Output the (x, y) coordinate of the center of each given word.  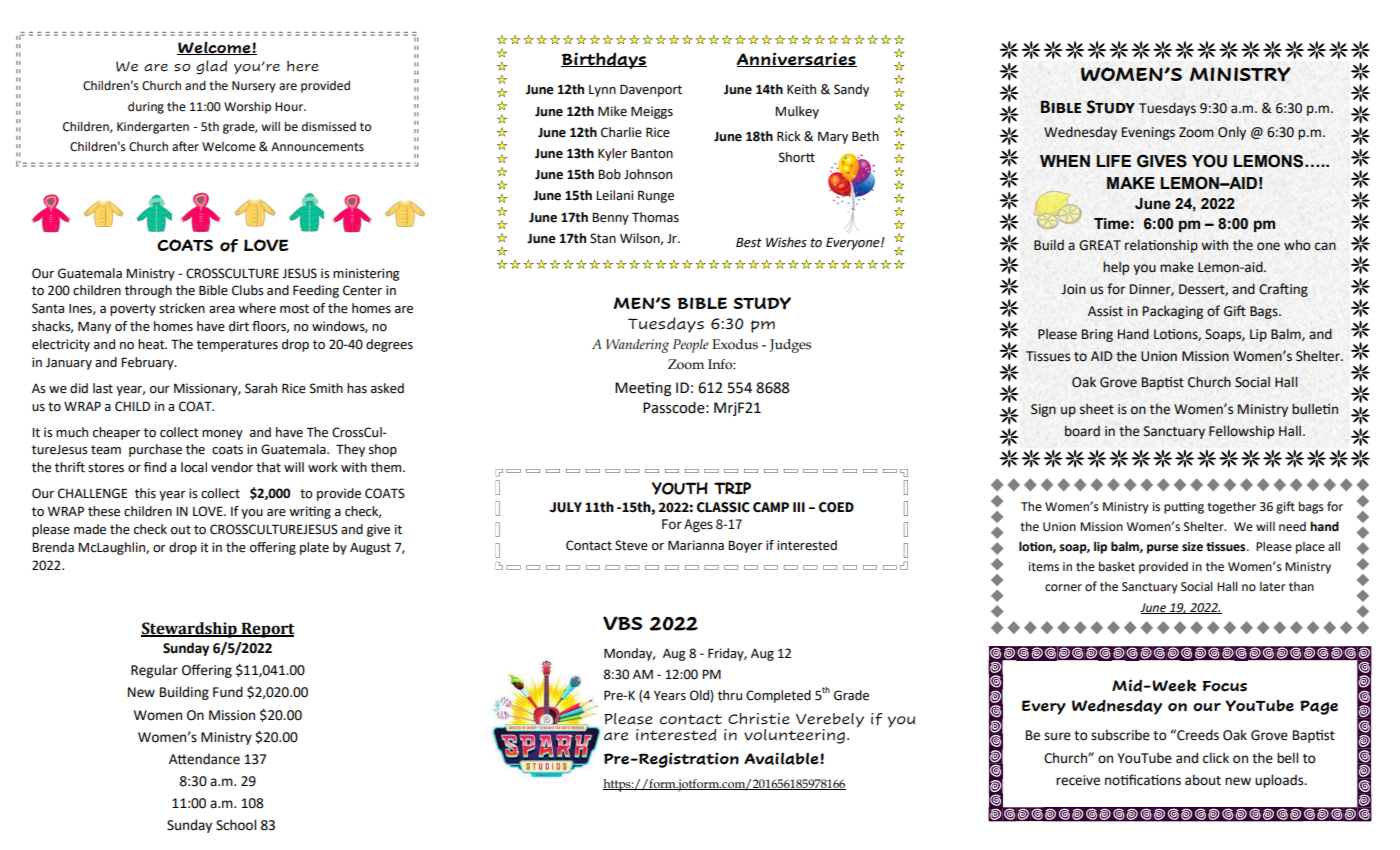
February (148, 363)
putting (1184, 508)
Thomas (655, 217)
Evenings (1148, 133)
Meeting (643, 389)
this (145, 493)
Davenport (651, 90)
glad (211, 67)
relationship (1161, 246)
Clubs (248, 290)
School (236, 825)
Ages (698, 526)
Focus (1225, 686)
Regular (154, 671)
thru (730, 695)
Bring (1097, 335)
